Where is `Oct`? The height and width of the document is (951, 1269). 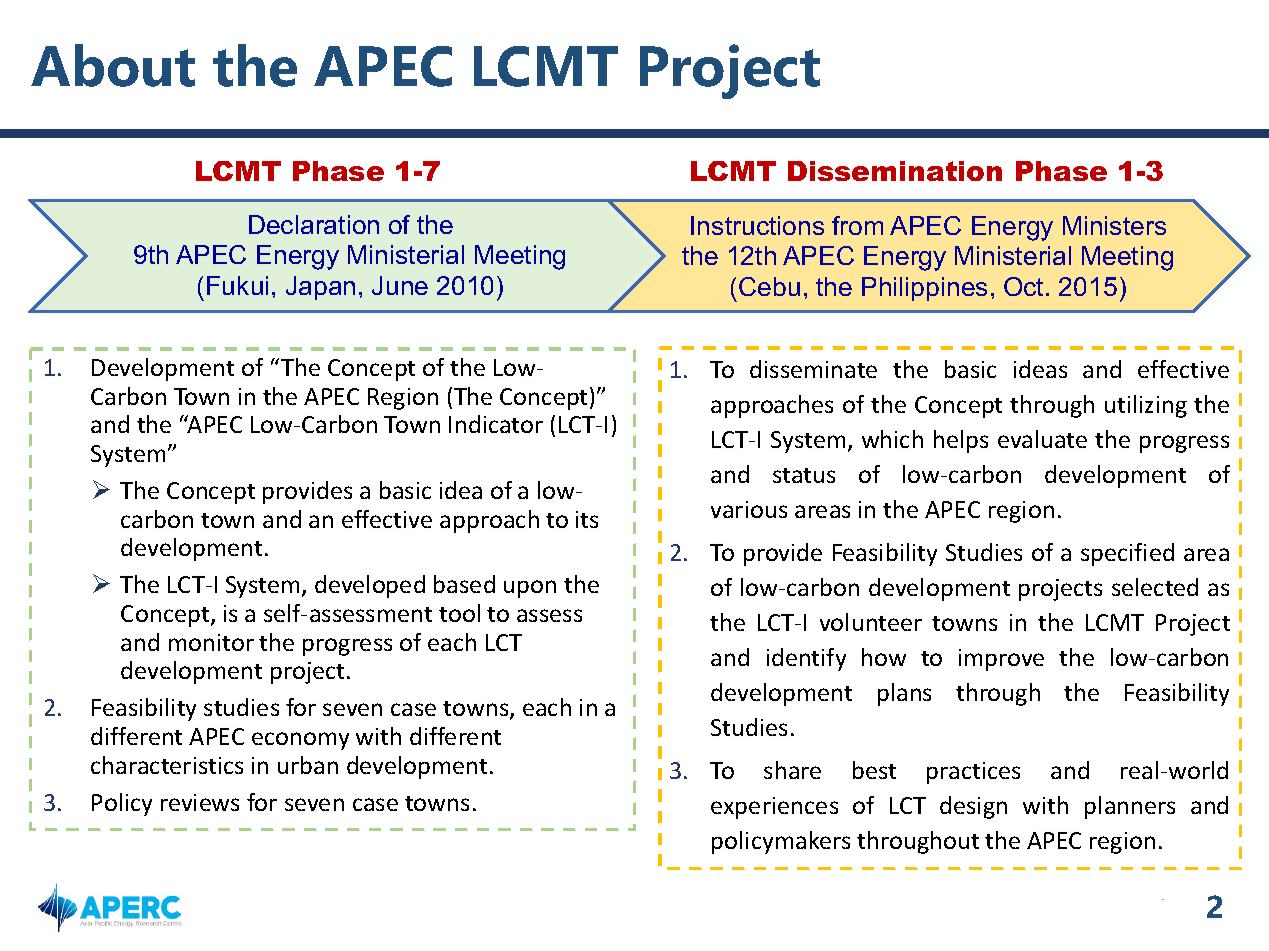 Oct is located at coordinates (1025, 286).
